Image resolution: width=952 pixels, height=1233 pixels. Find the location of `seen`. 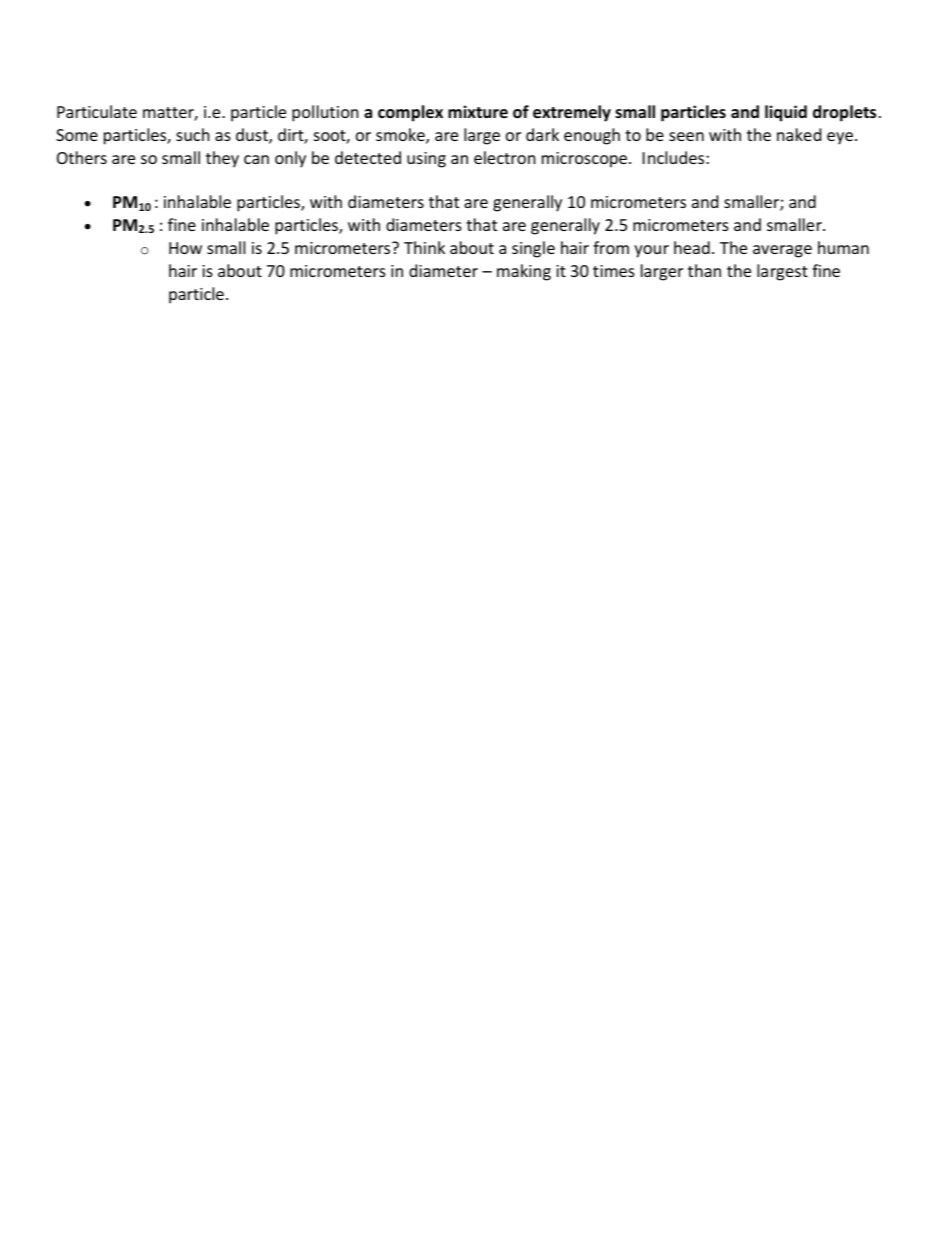

seen is located at coordinates (686, 136).
